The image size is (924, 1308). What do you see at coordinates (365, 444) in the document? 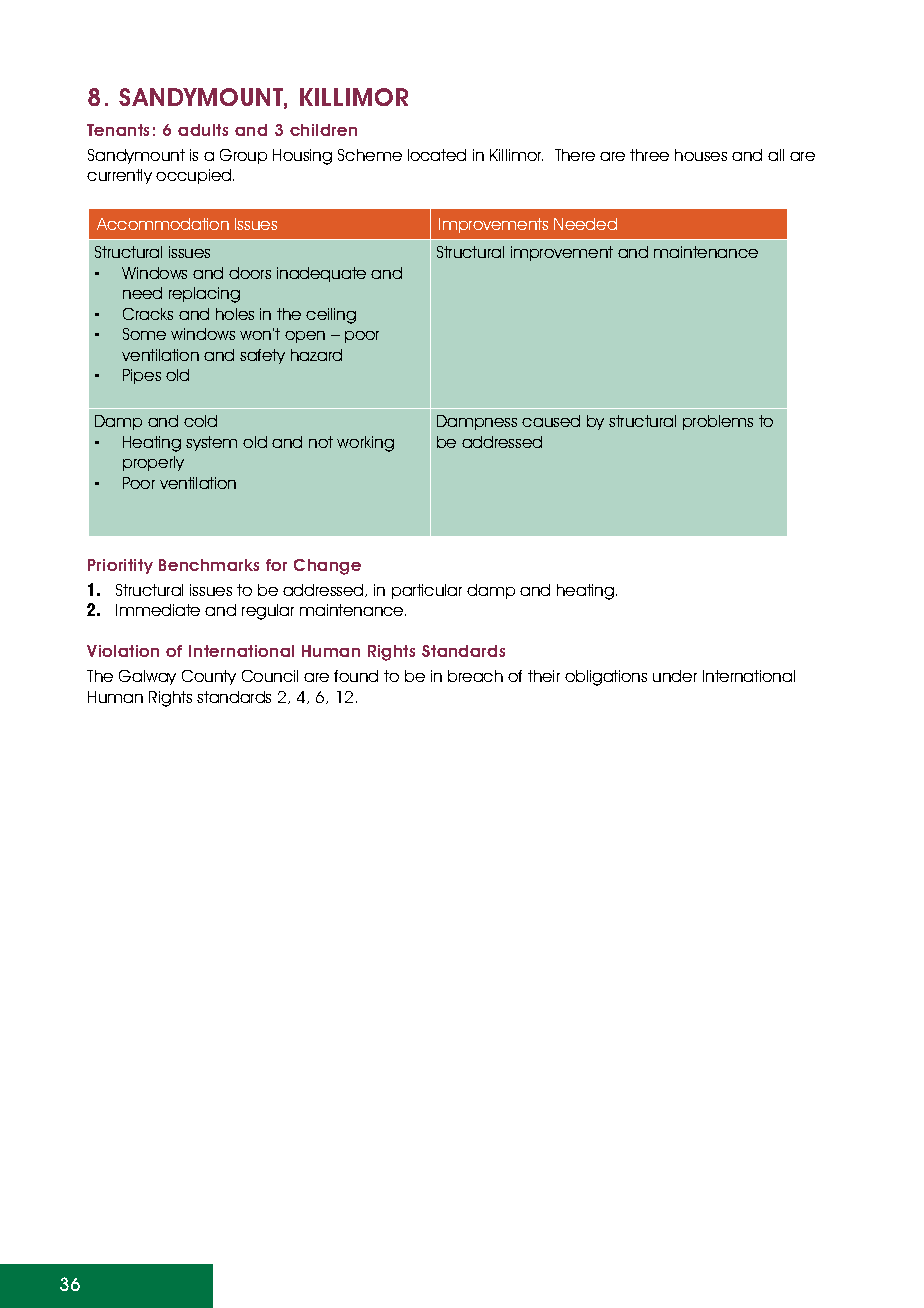
I see `working` at bounding box center [365, 444].
